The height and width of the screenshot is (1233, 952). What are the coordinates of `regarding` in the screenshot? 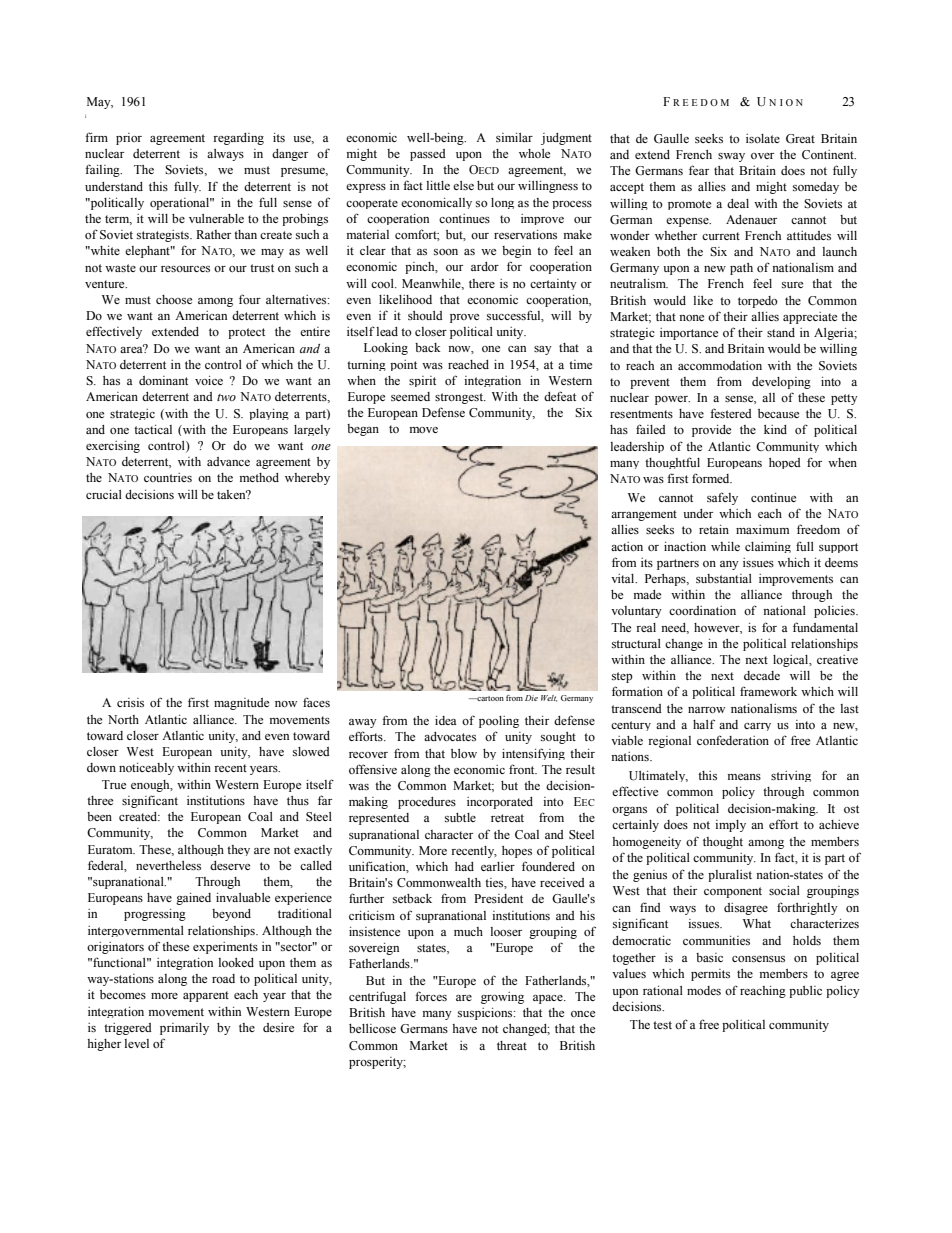 It's located at (238, 139).
